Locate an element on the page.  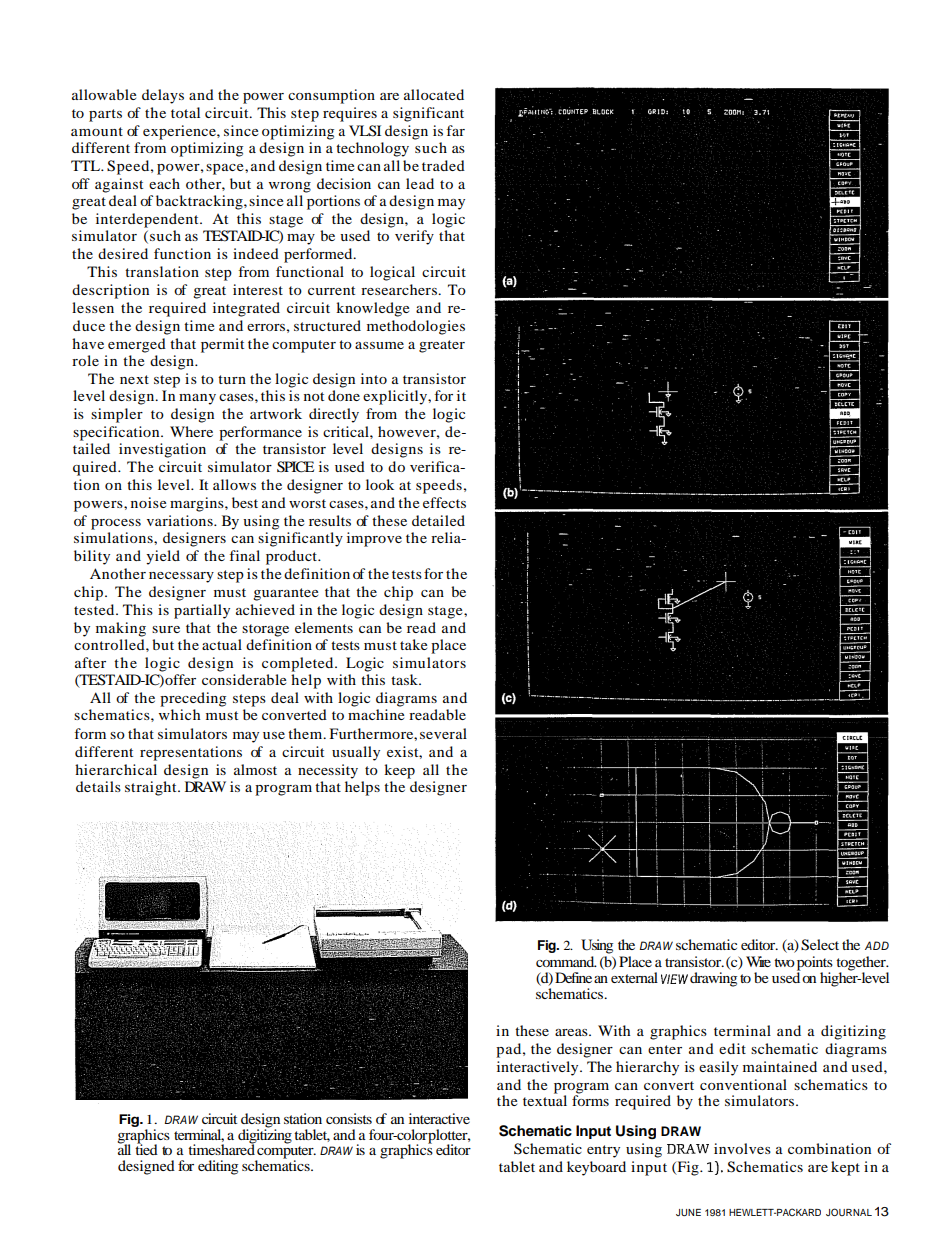
traded is located at coordinates (443, 165).
